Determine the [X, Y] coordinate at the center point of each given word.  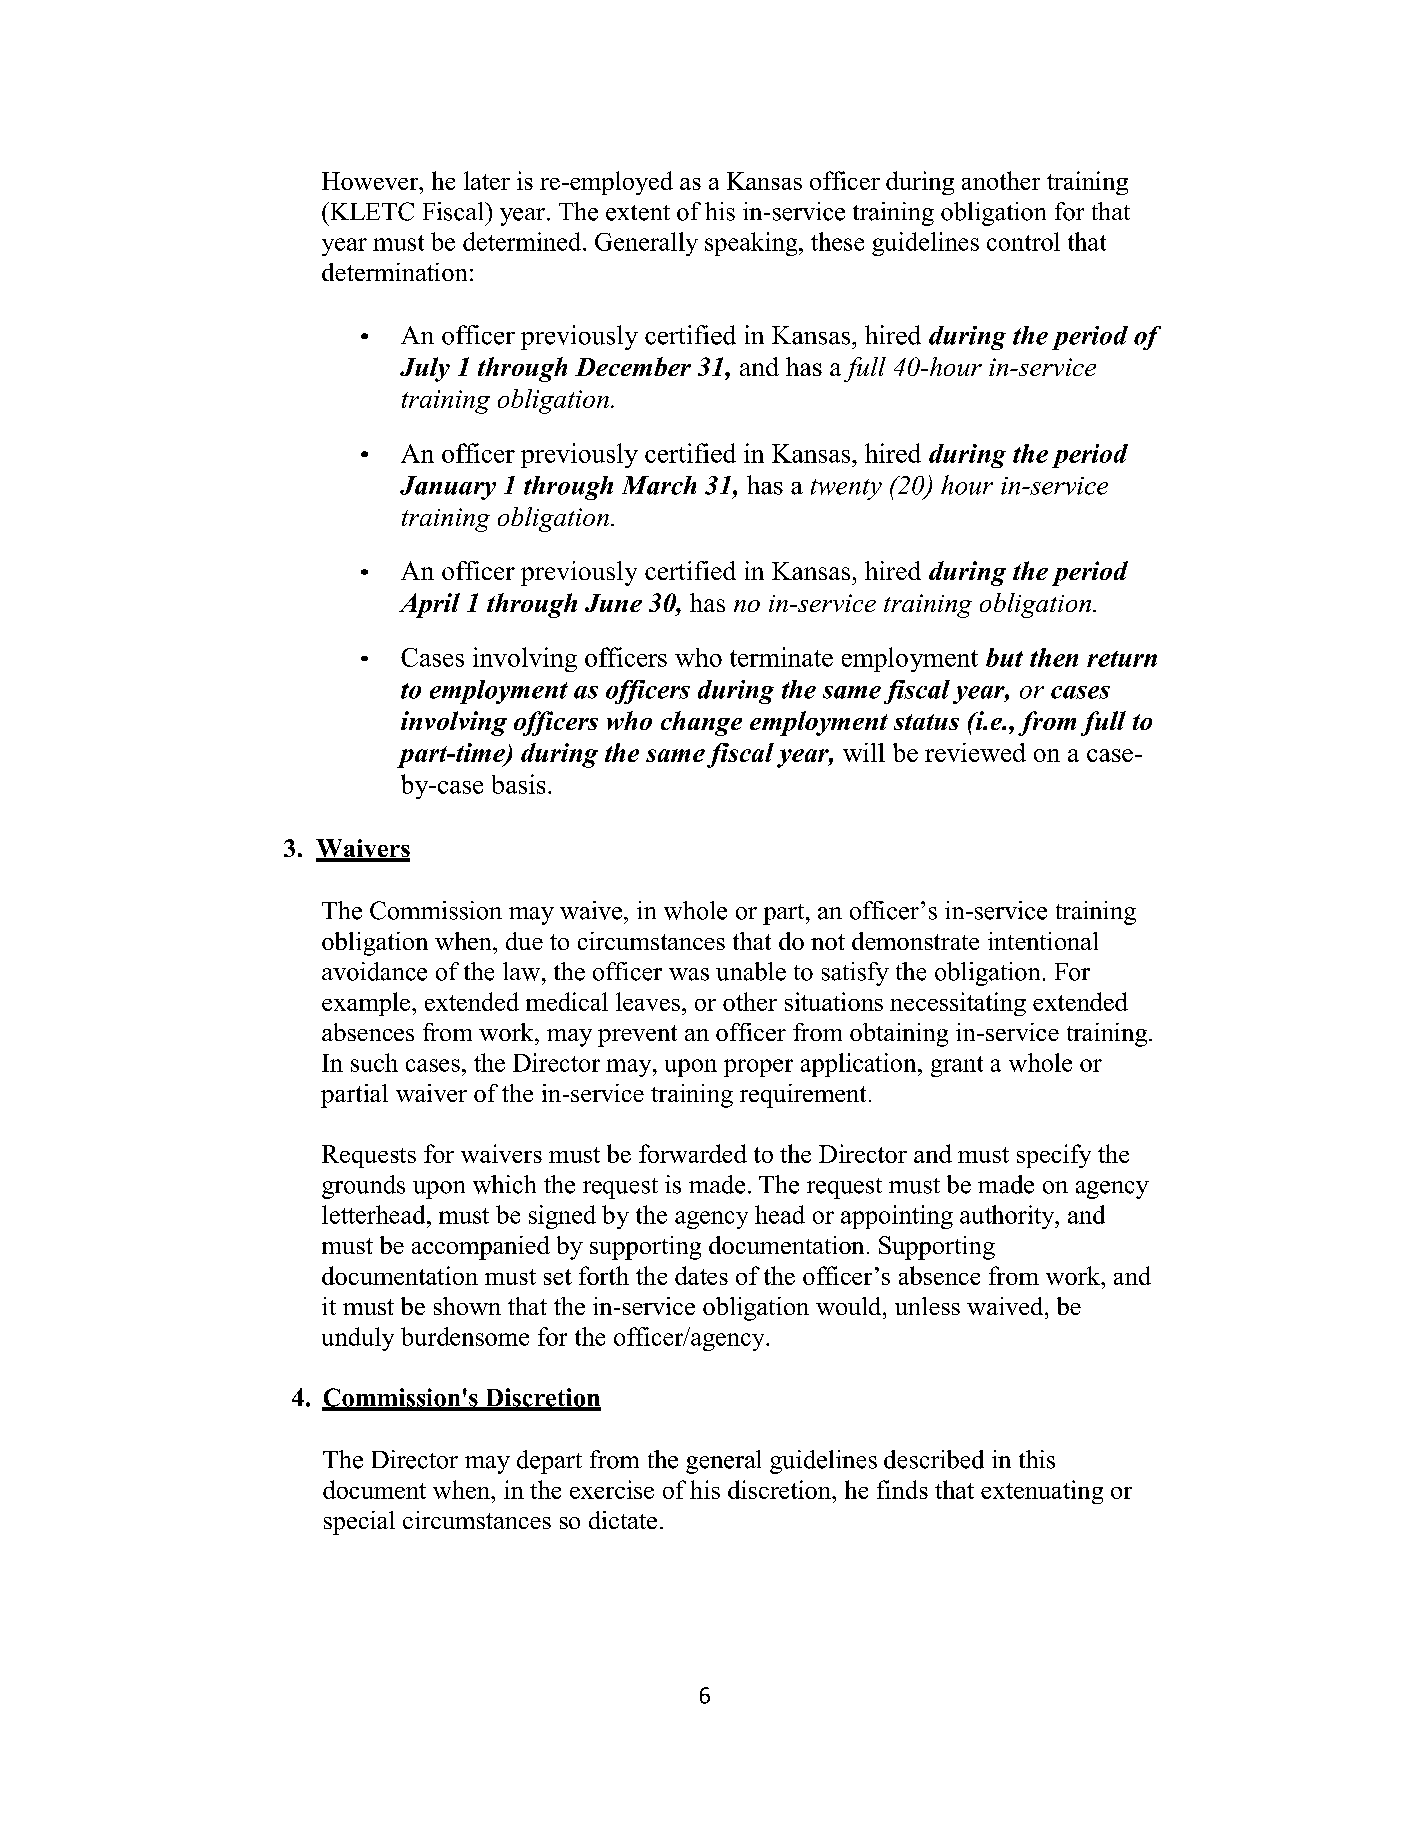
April [429, 605]
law [521, 971]
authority [1008, 1217]
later [487, 180]
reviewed [975, 752]
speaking [752, 244]
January [448, 488]
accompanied [481, 1248]
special [359, 1523]
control [1023, 241]
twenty [846, 489]
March [659, 485]
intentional [1043, 941]
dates [701, 1275]
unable [751, 971]
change [701, 723]
